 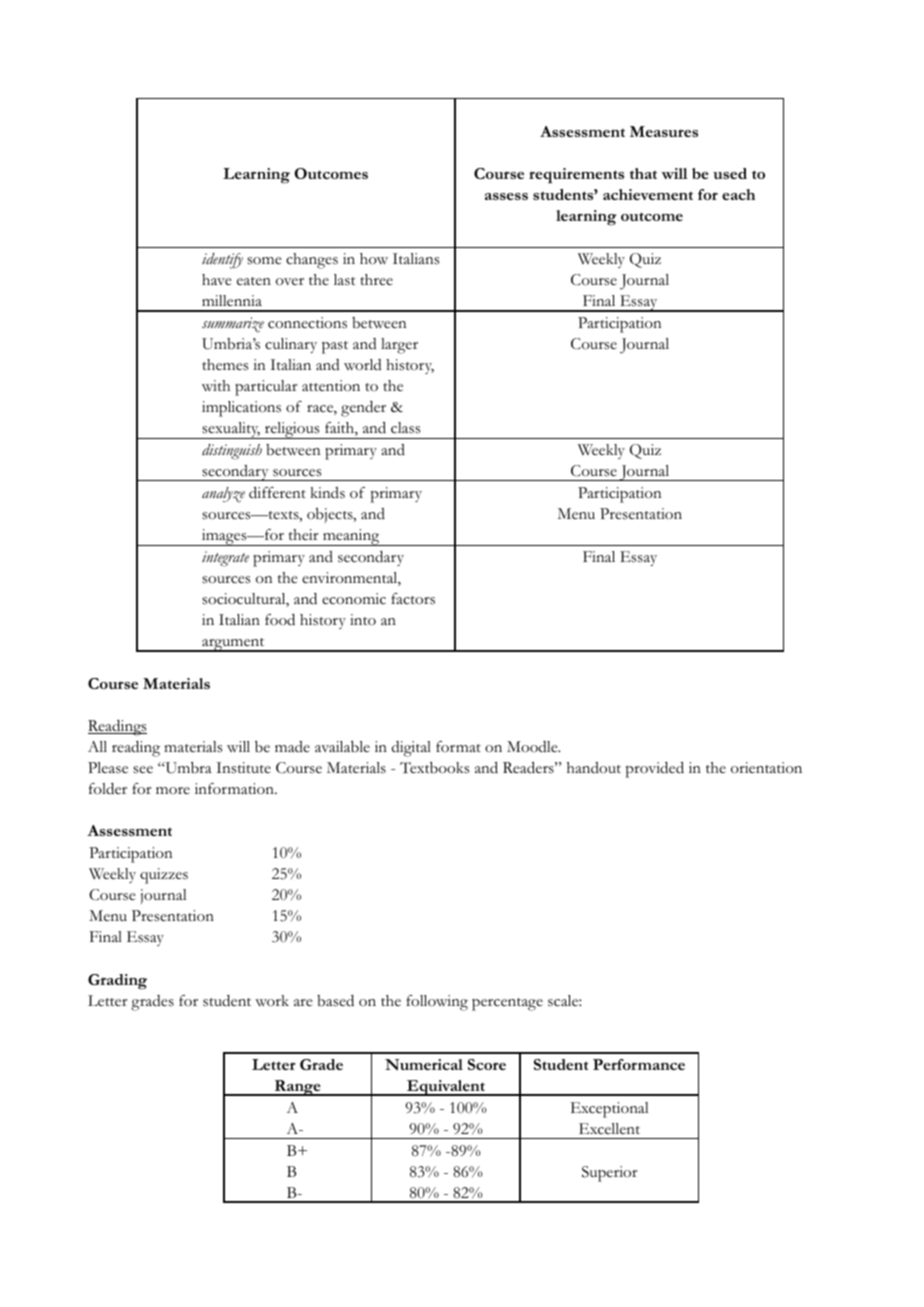 What do you see at coordinates (655, 770) in the screenshot?
I see `provided` at bounding box center [655, 770].
